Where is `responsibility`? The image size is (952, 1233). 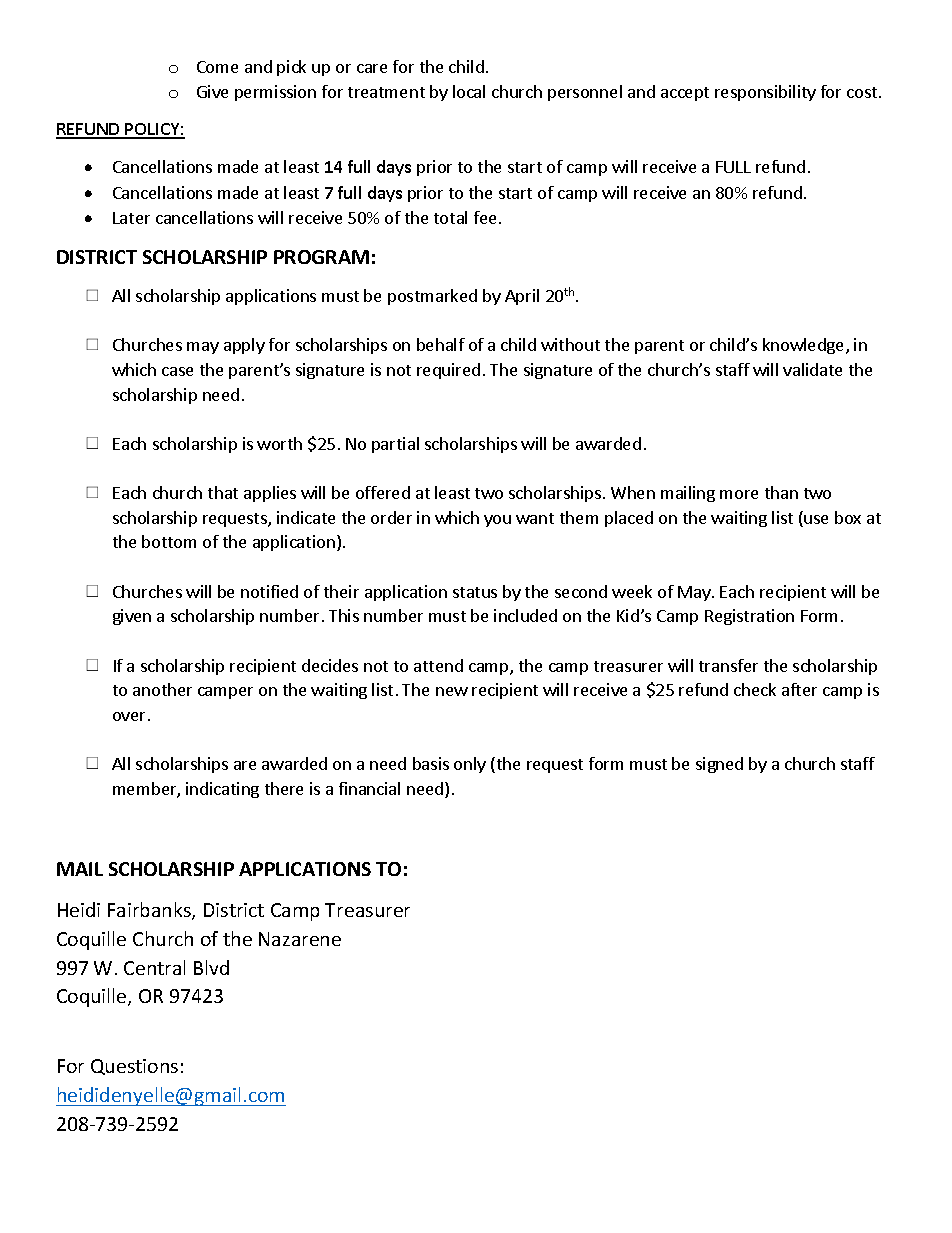 responsibility is located at coordinates (765, 93).
